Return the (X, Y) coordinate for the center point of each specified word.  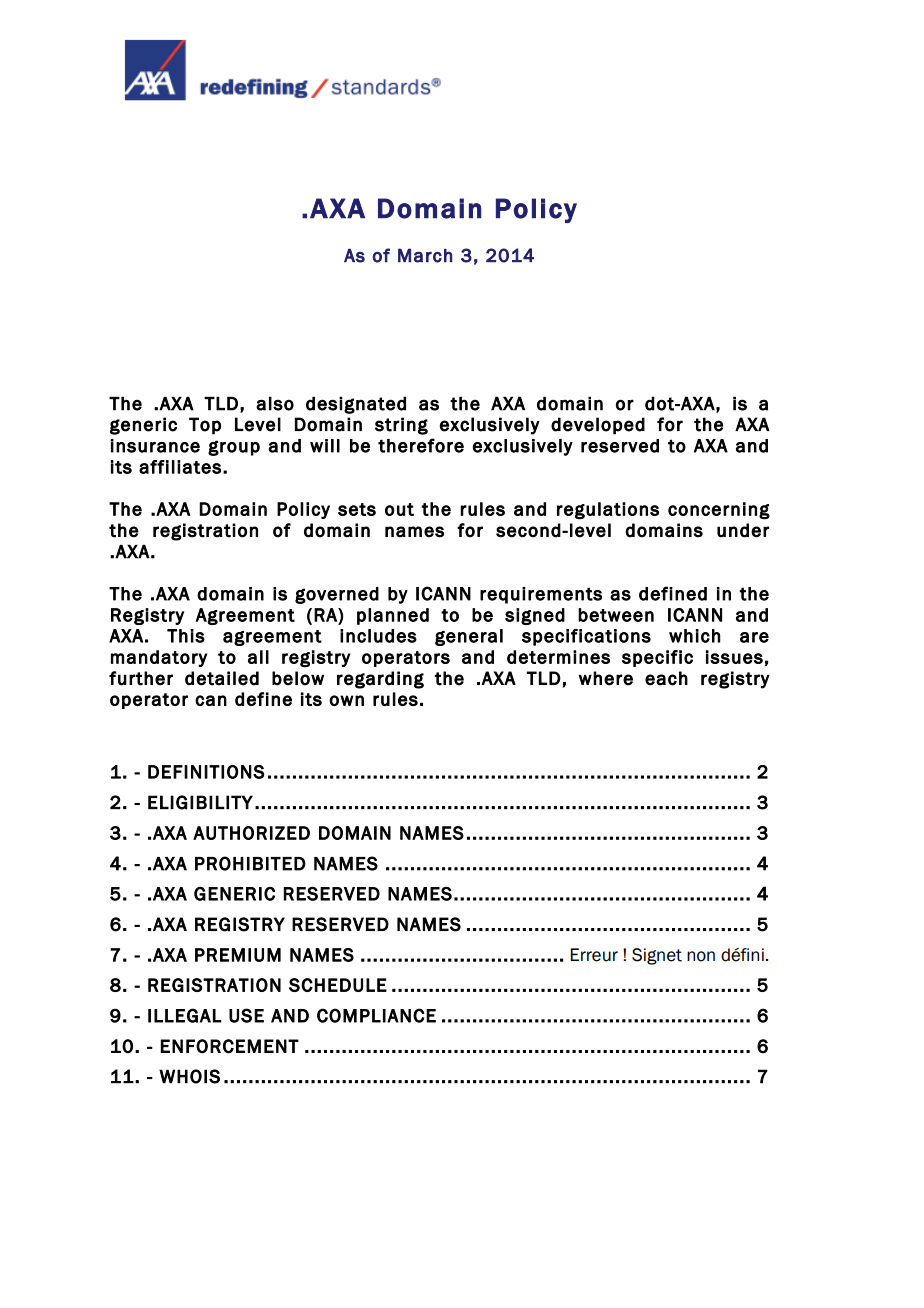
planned (393, 616)
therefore (421, 445)
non (701, 956)
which (695, 636)
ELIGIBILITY (200, 802)
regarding (380, 680)
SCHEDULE (338, 985)
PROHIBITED (250, 863)
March (425, 255)
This (186, 636)
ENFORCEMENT (230, 1046)
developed (598, 426)
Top (205, 426)
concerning (719, 511)
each (666, 678)
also (275, 403)
